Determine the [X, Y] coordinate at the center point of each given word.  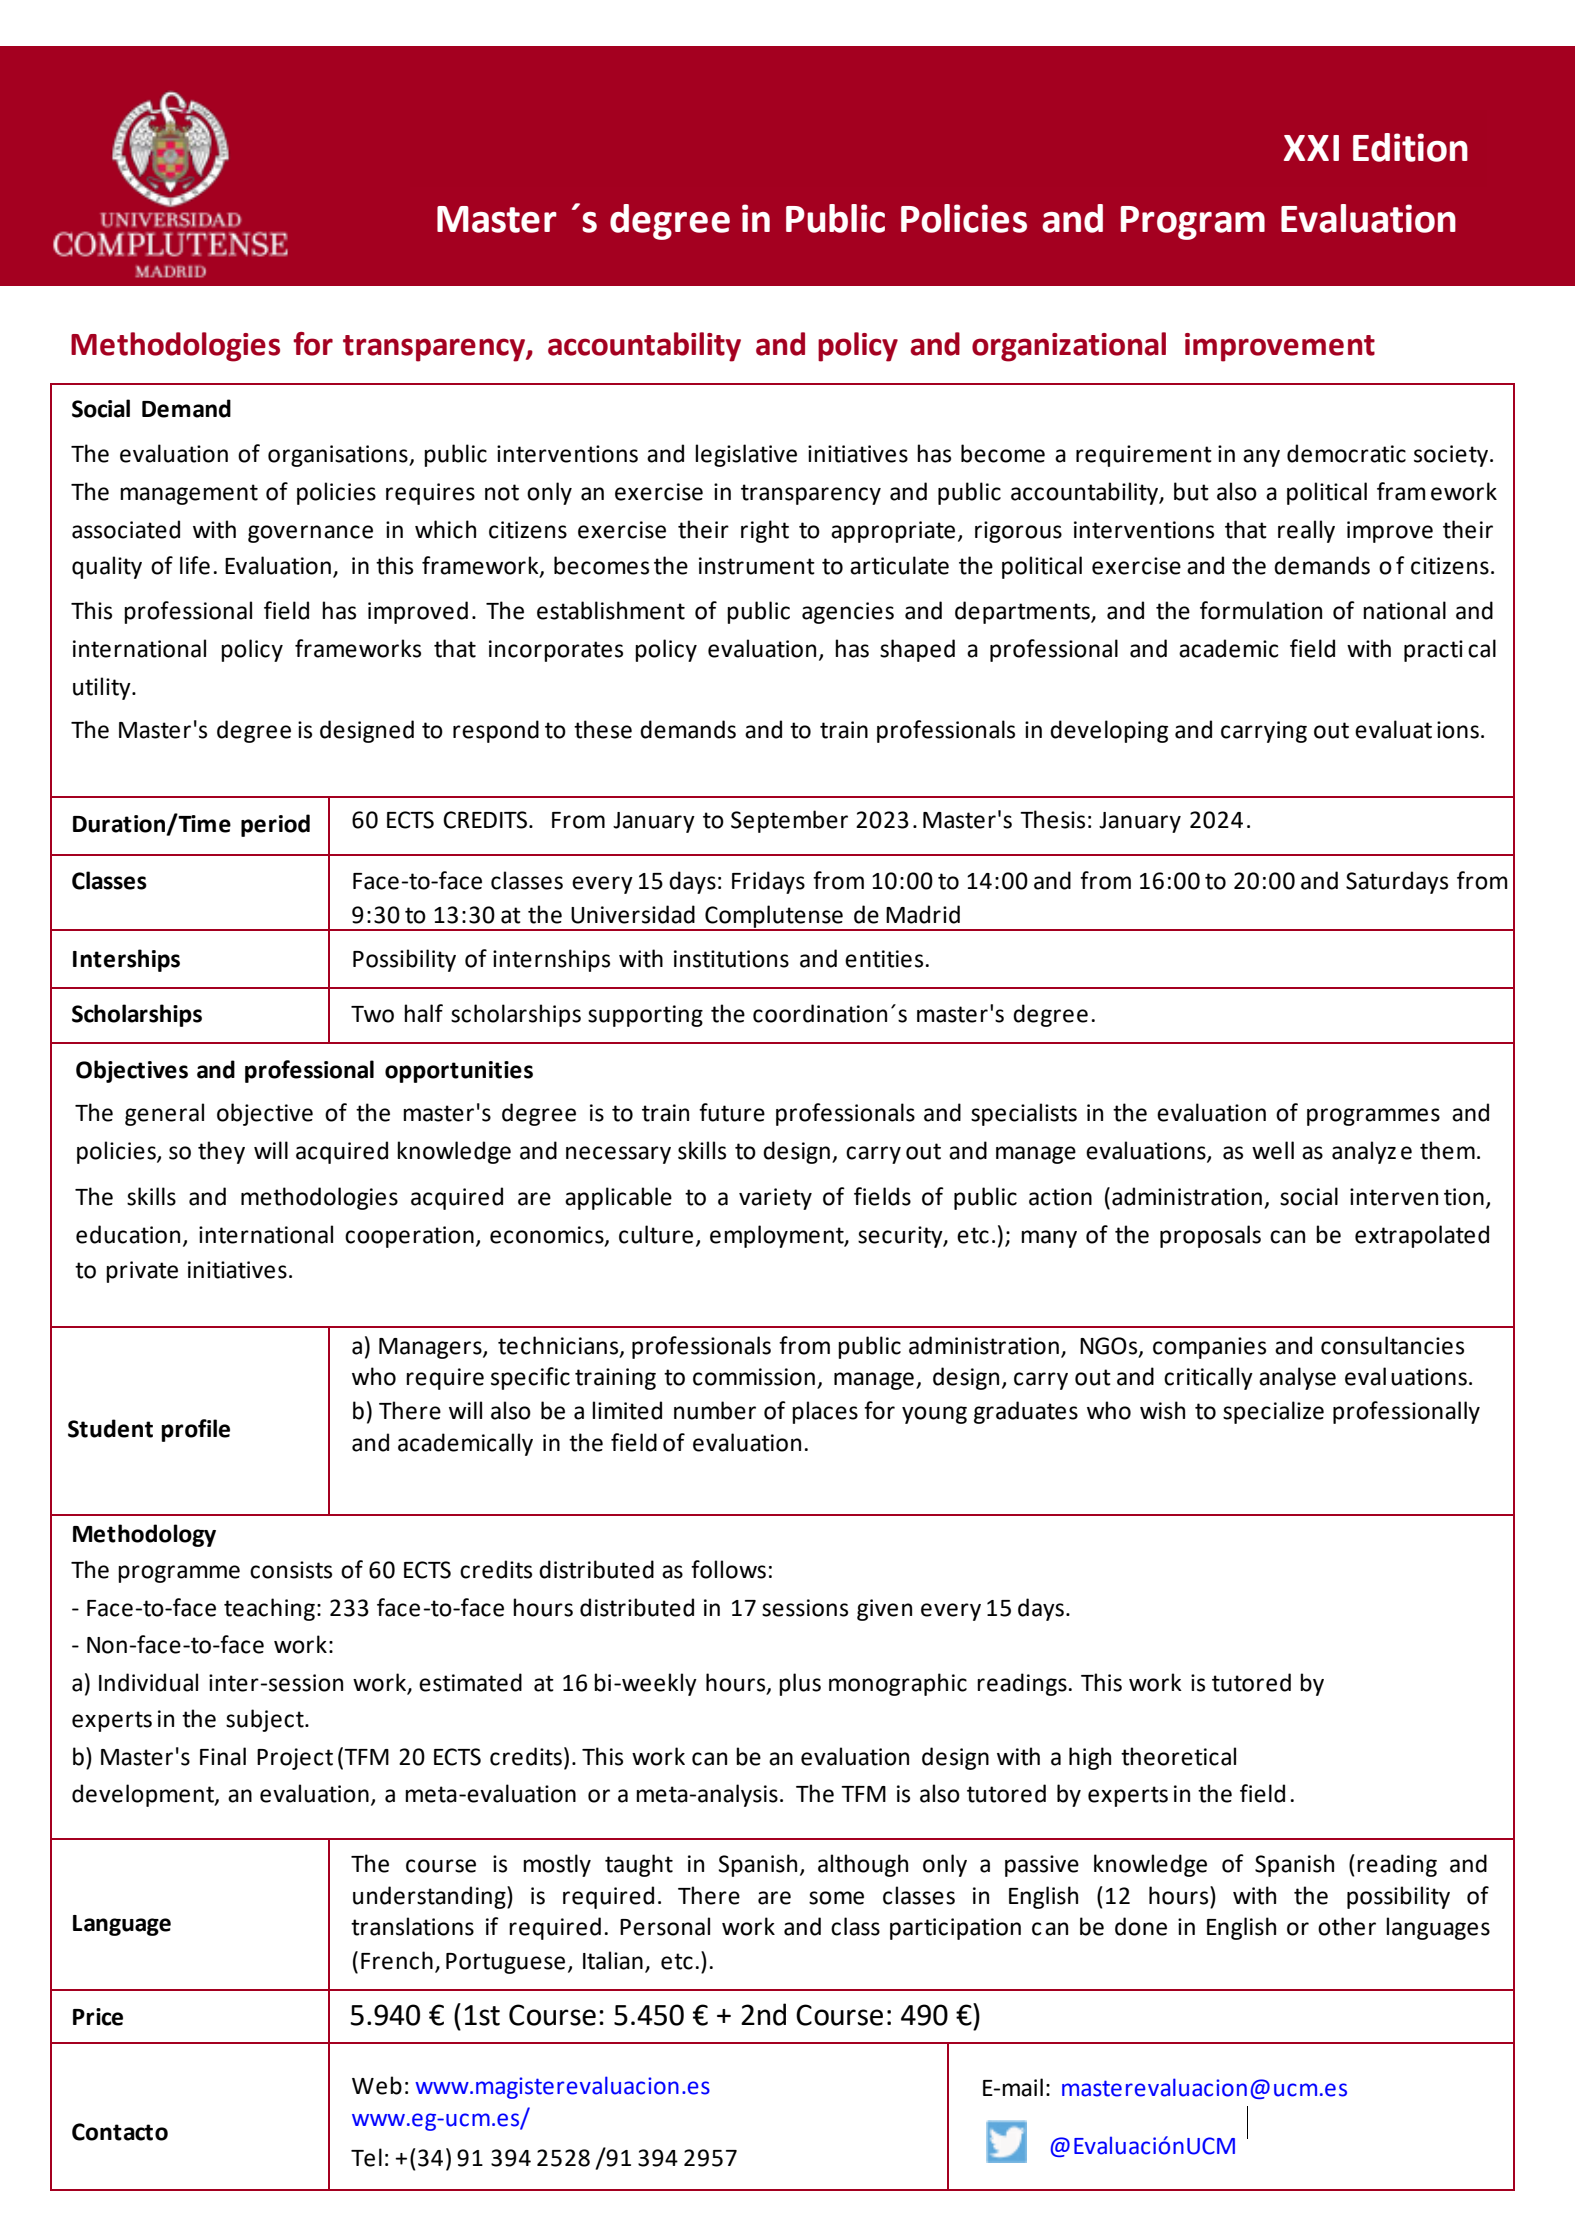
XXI [1311, 148]
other [1347, 1926]
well [1273, 1150]
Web [377, 2085]
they [221, 1152]
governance [310, 534]
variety [775, 1199]
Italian [613, 1960]
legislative [746, 455]
